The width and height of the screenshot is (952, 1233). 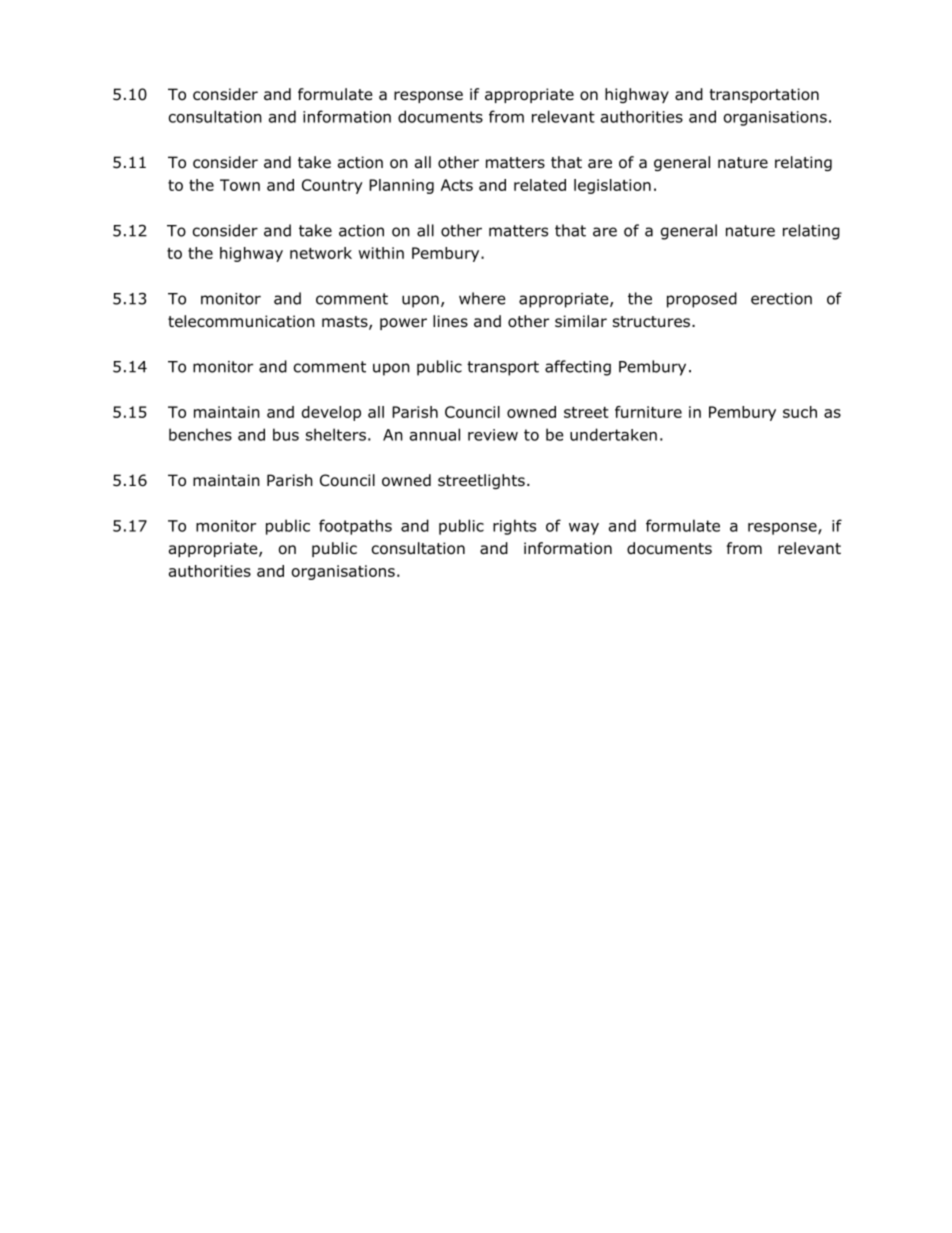 What do you see at coordinates (651, 321) in the screenshot?
I see `structures` at bounding box center [651, 321].
